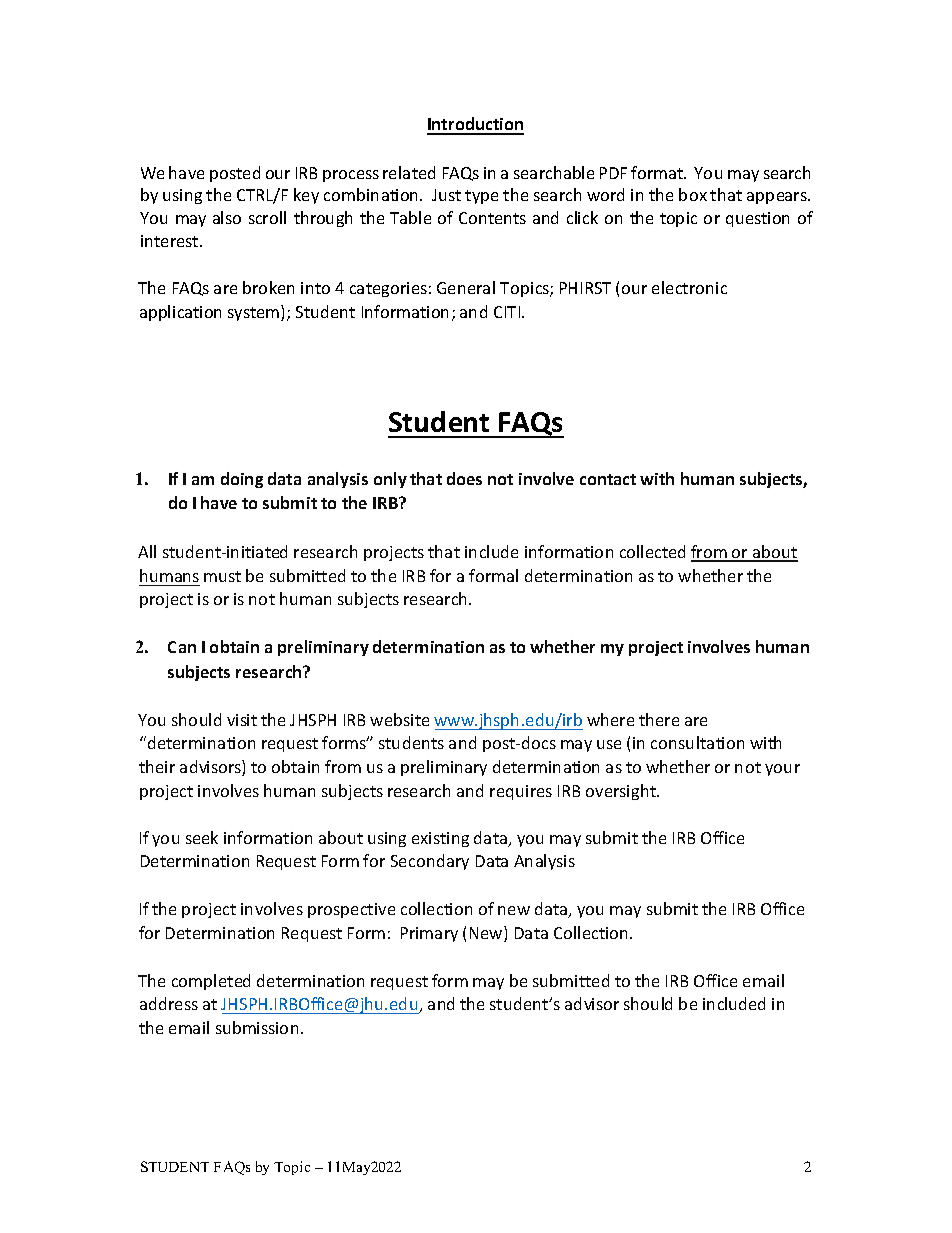 Image resolution: width=952 pixels, height=1233 pixels. What do you see at coordinates (608, 479) in the image?
I see `contact` at bounding box center [608, 479].
